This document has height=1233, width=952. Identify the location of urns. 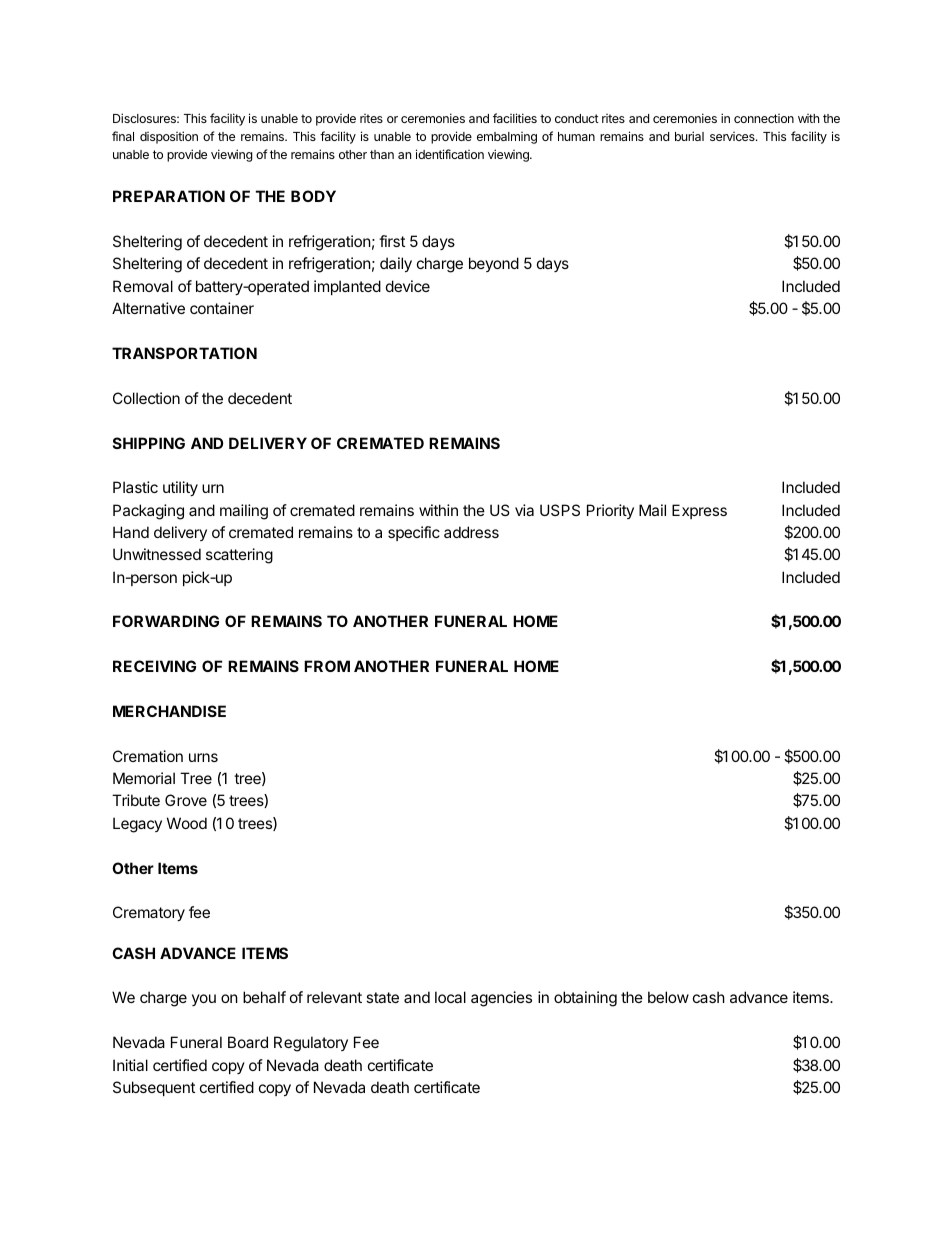
(203, 757).
